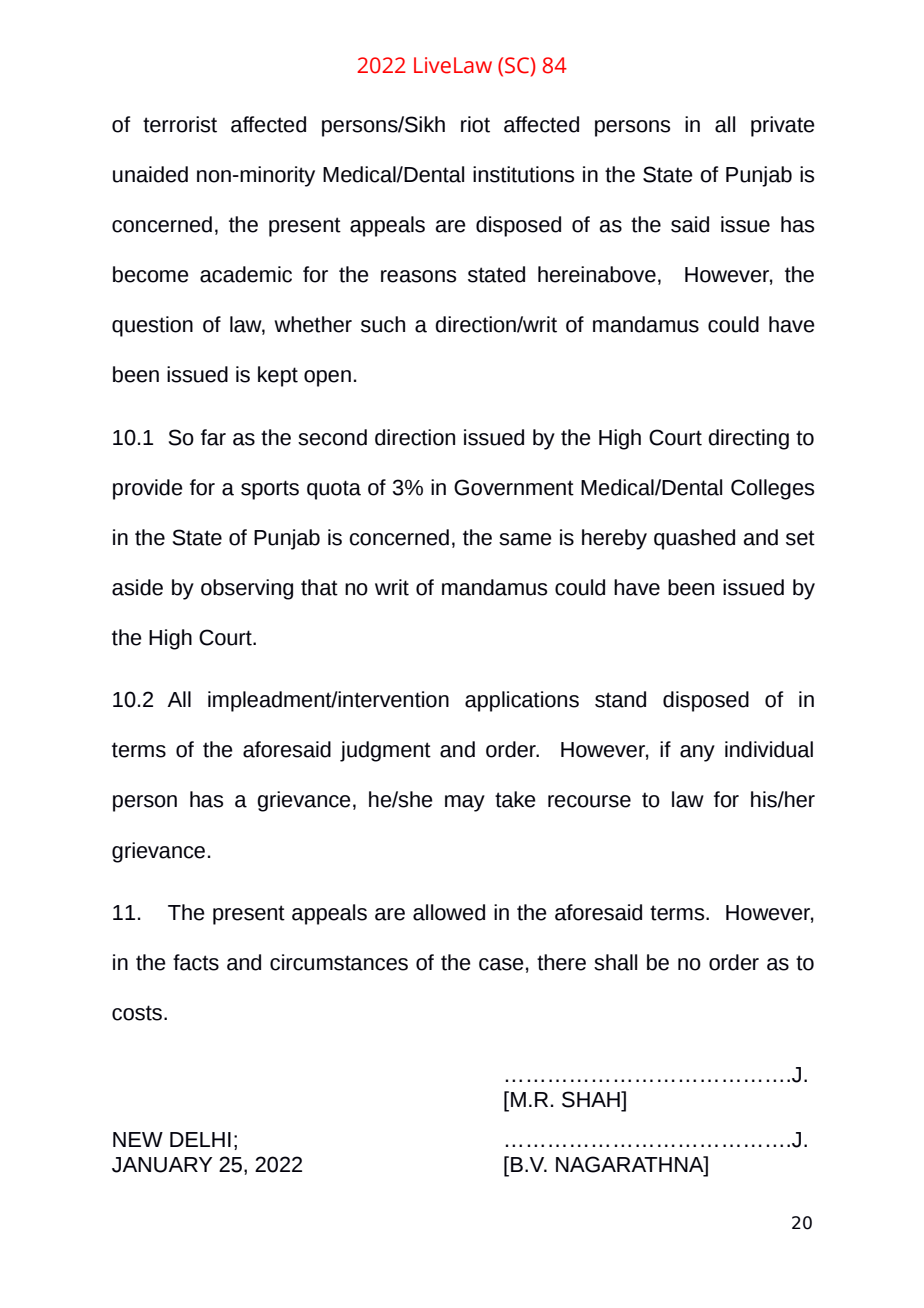  Describe the element at coordinates (475, 124) in the screenshot. I see `riot` at that location.
